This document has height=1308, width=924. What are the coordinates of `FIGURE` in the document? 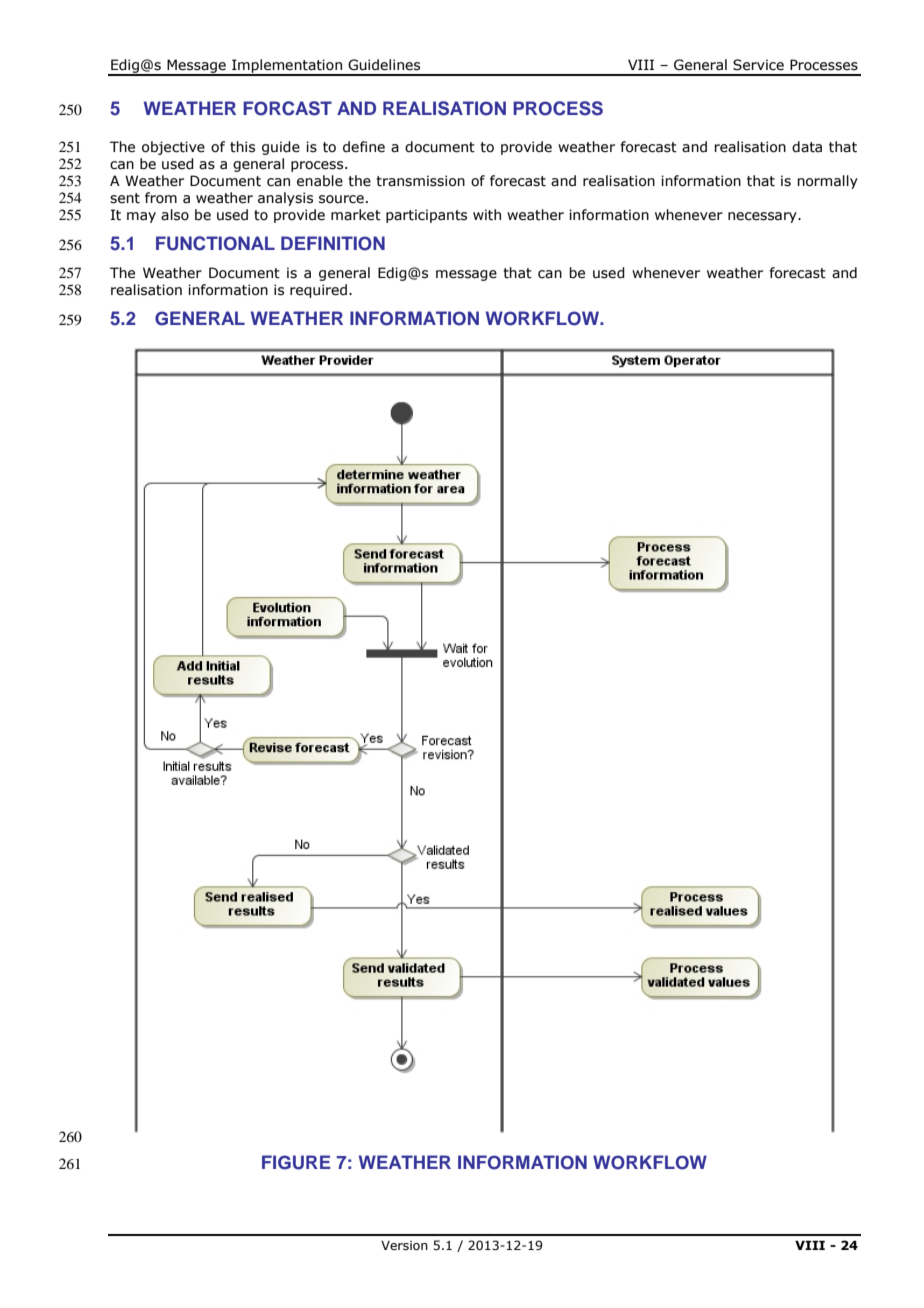 It's located at (296, 1162).
